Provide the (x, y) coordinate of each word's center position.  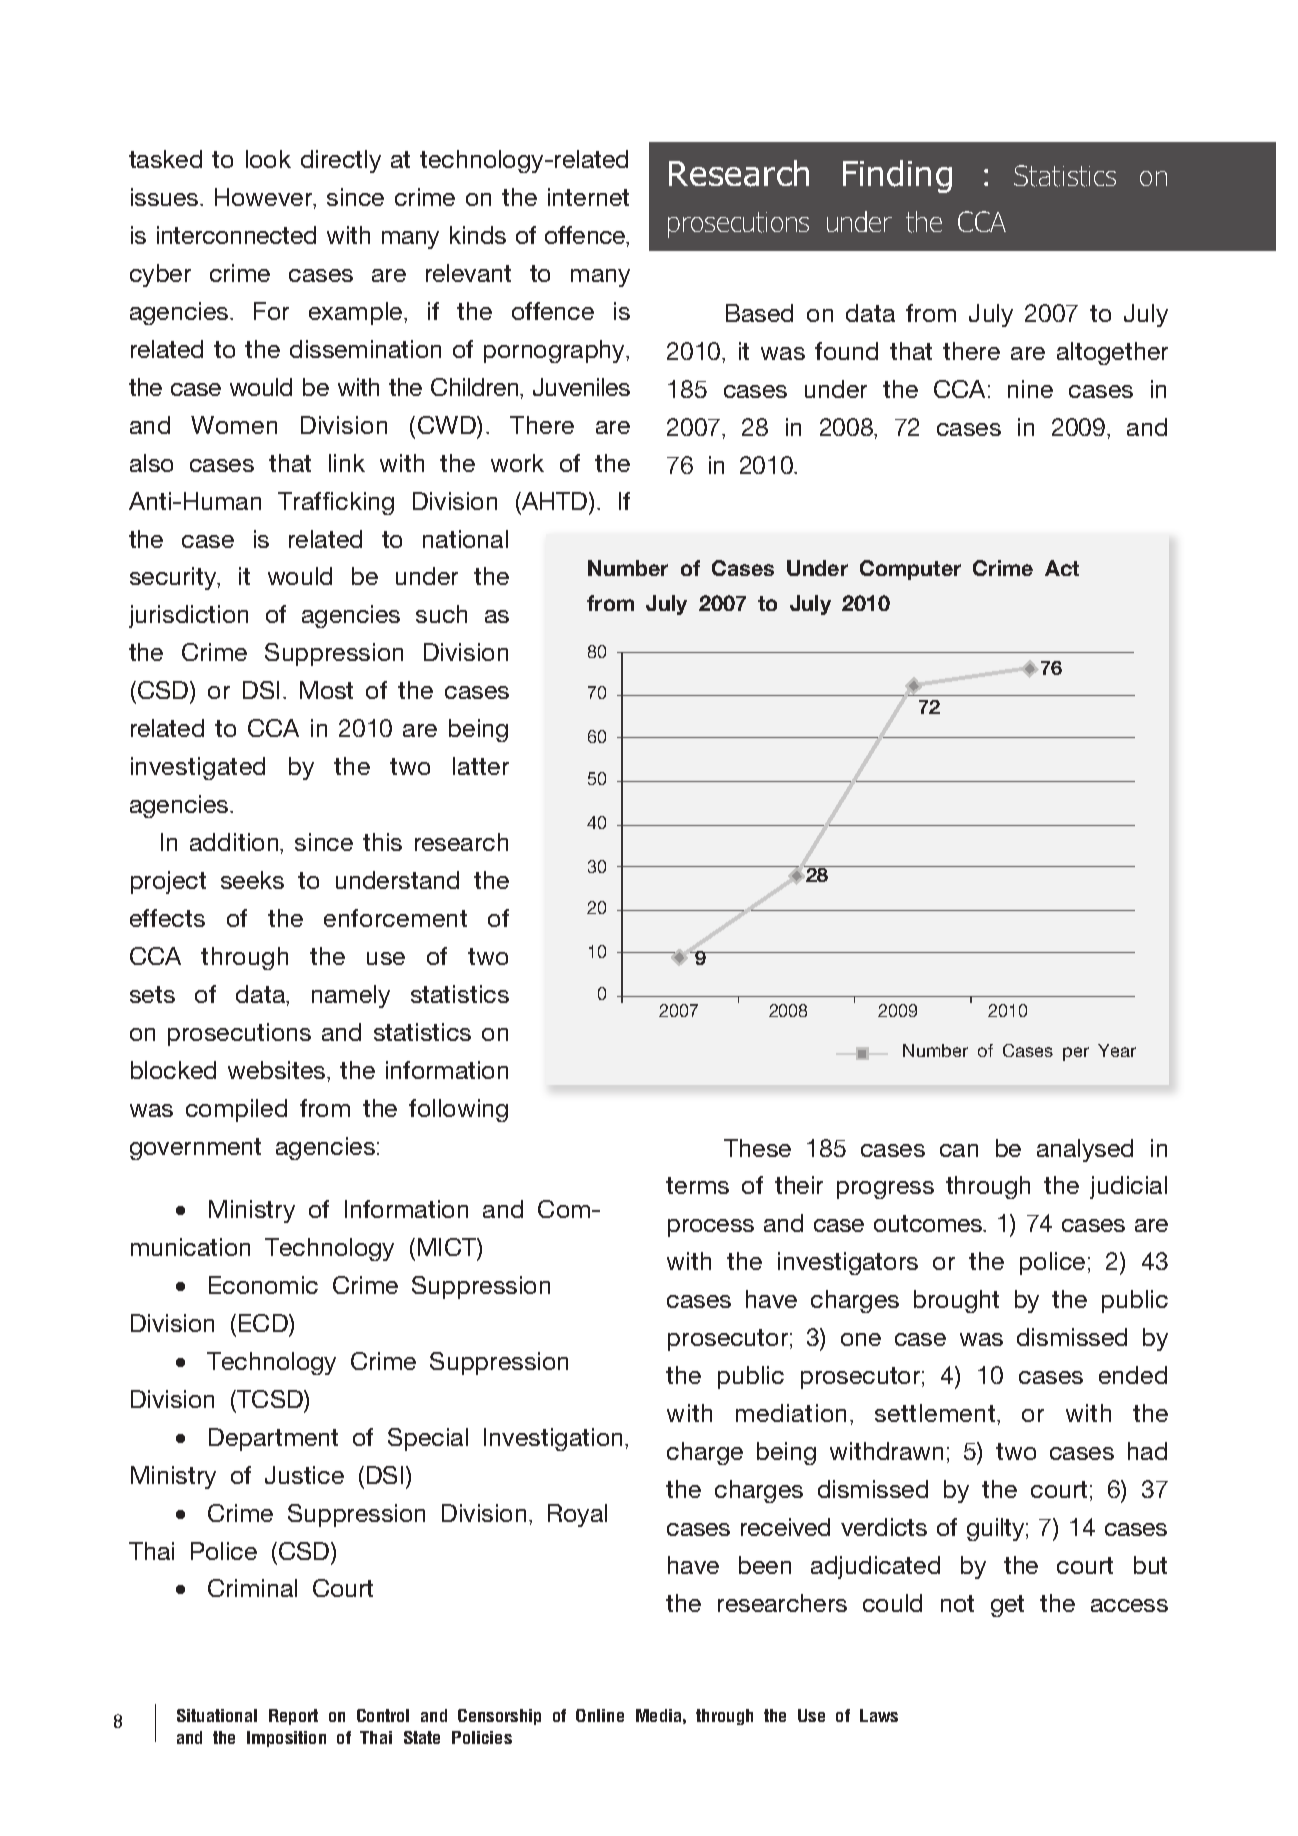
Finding (897, 176)
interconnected (236, 235)
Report (293, 1717)
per (1076, 1054)
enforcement (395, 918)
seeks (252, 880)
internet (588, 197)
